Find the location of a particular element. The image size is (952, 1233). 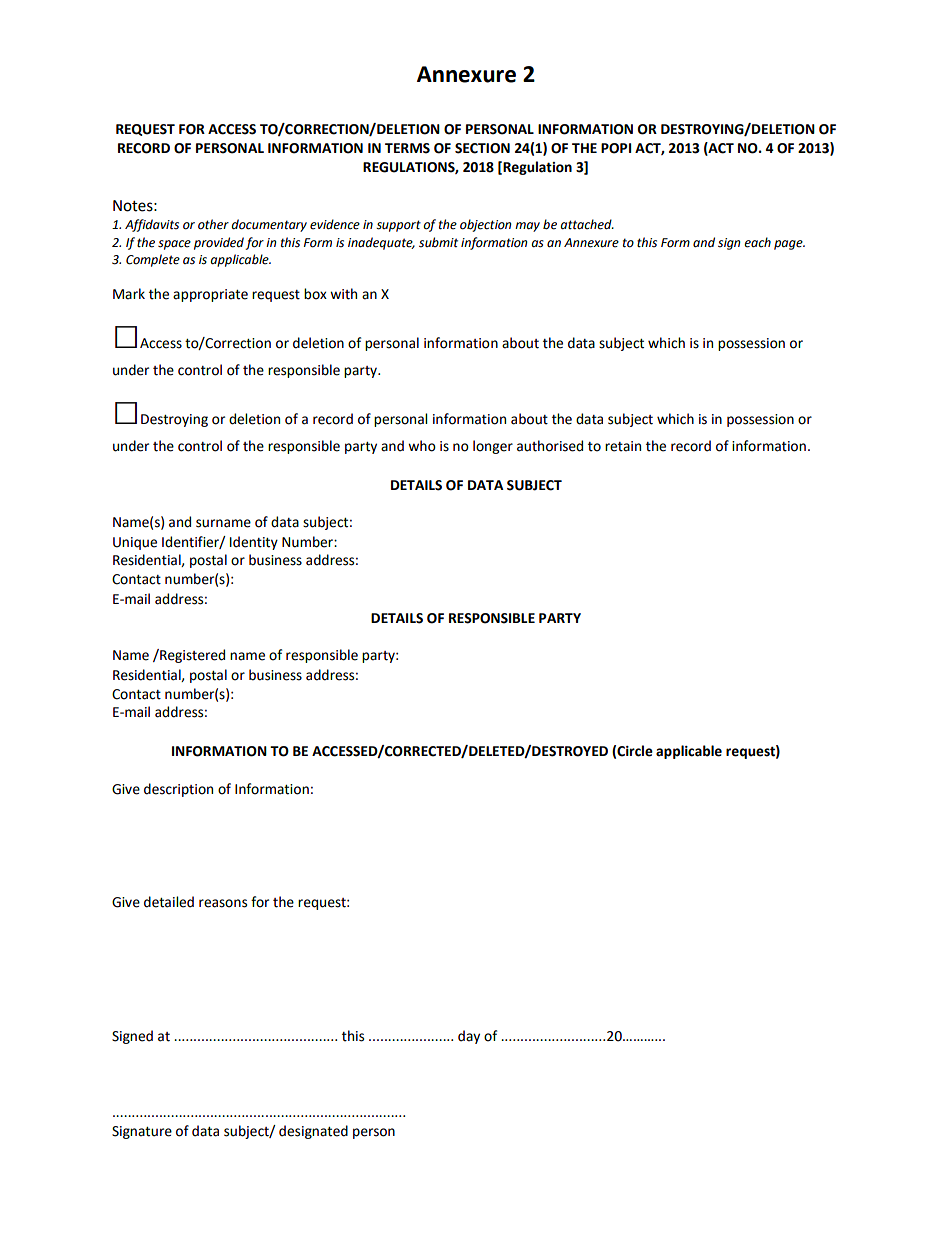

reasons is located at coordinates (223, 903).
